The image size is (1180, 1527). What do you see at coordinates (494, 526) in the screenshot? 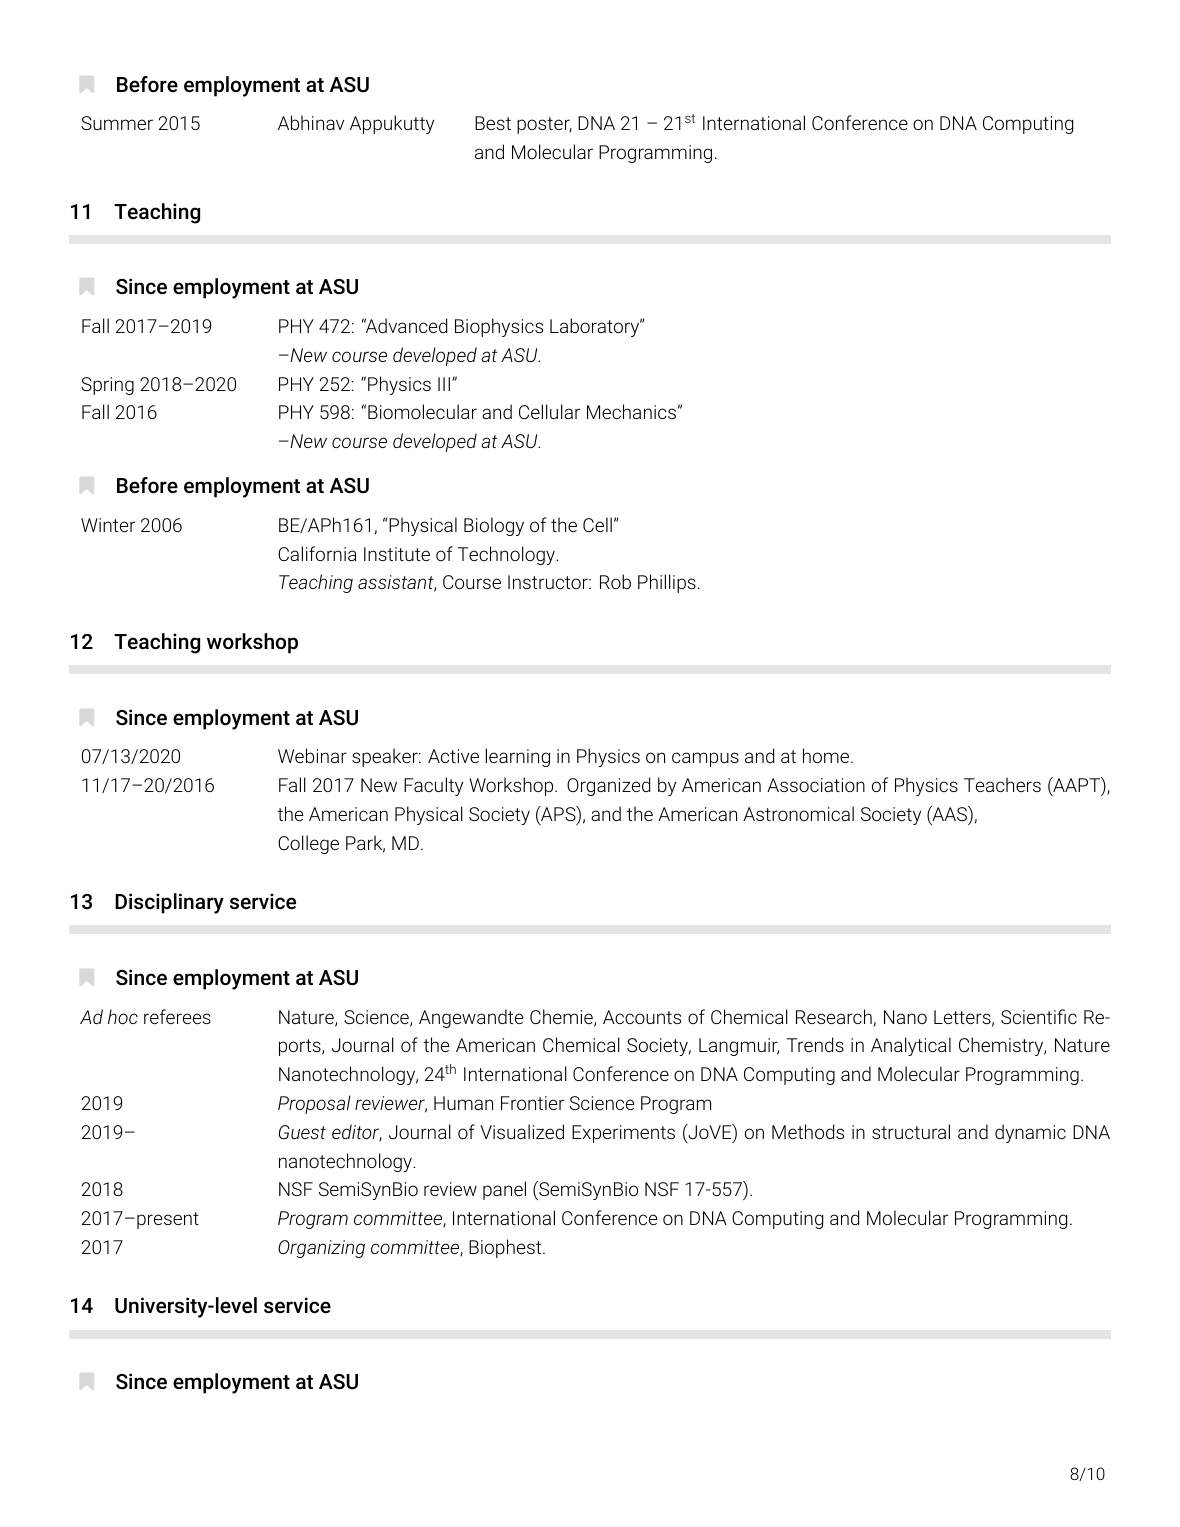
I see `Biology` at bounding box center [494, 526].
